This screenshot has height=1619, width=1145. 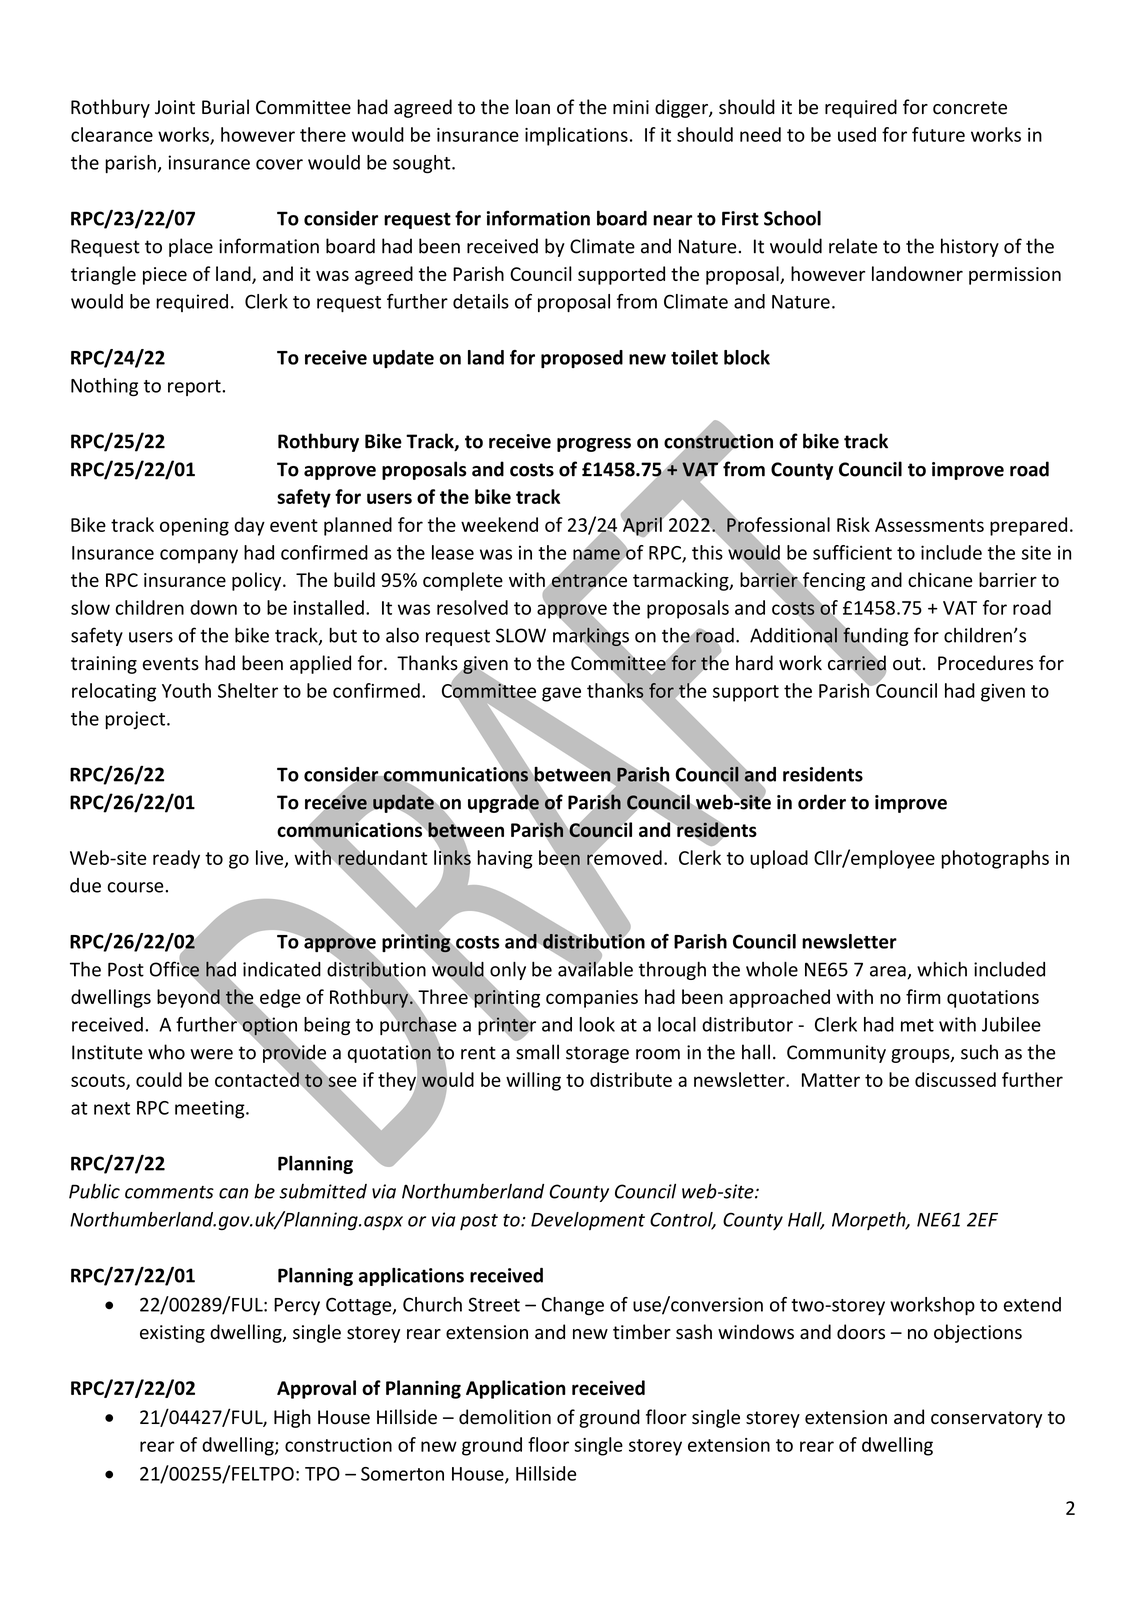 What do you see at coordinates (211, 1109) in the screenshot?
I see `meeting` at bounding box center [211, 1109].
